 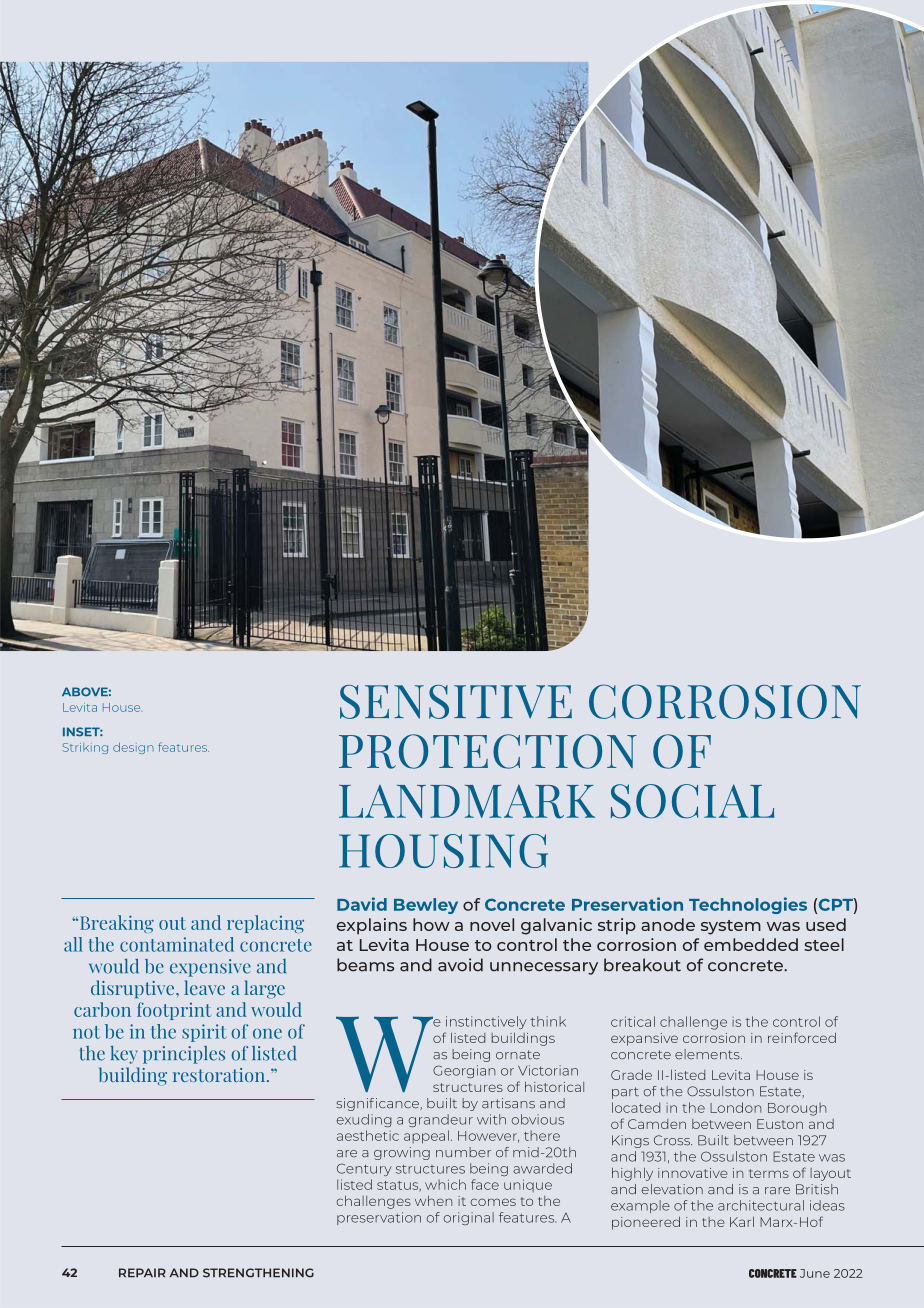 I want to click on novel, so click(x=492, y=924).
